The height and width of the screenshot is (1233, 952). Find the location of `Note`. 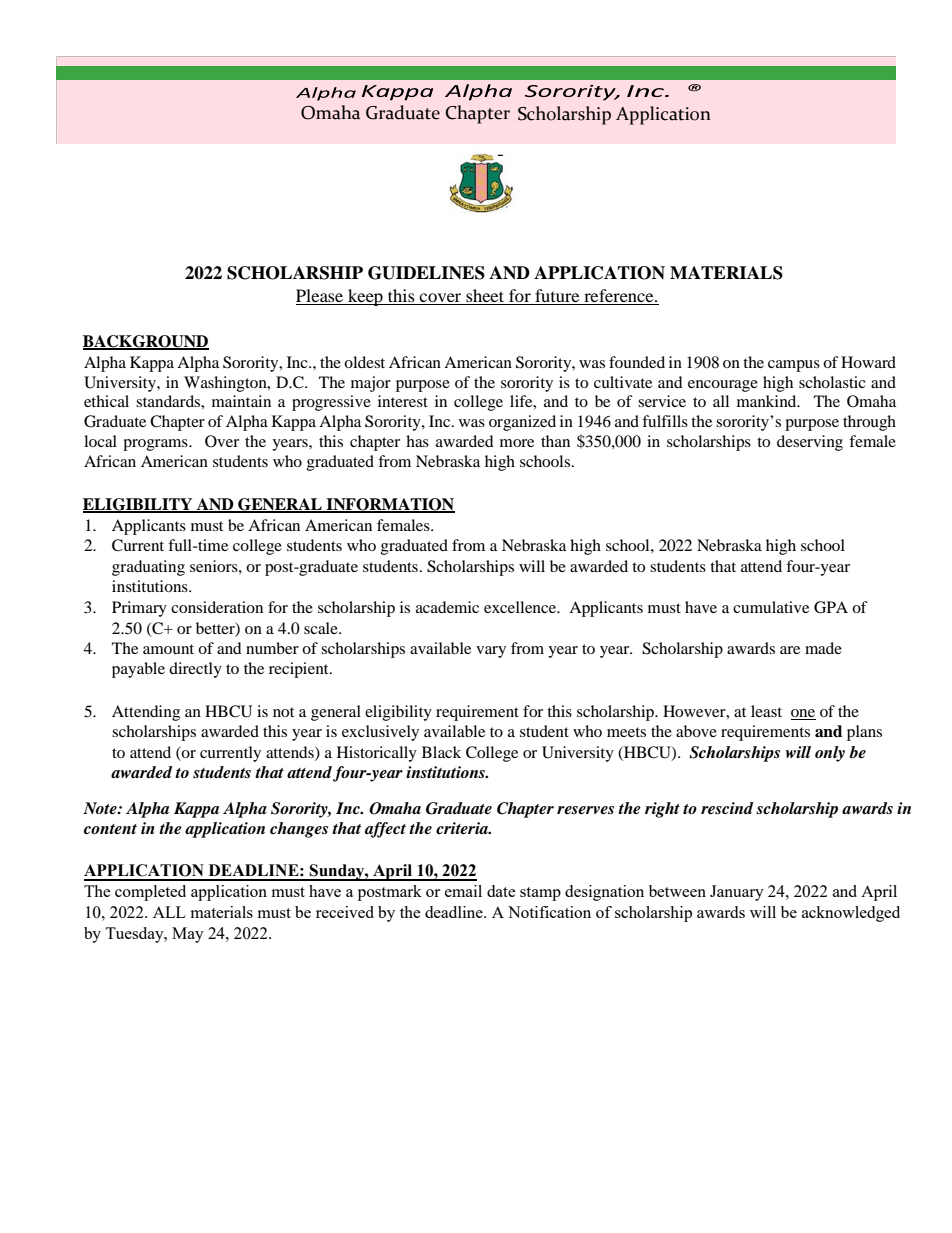

Note is located at coordinates (101, 808).
